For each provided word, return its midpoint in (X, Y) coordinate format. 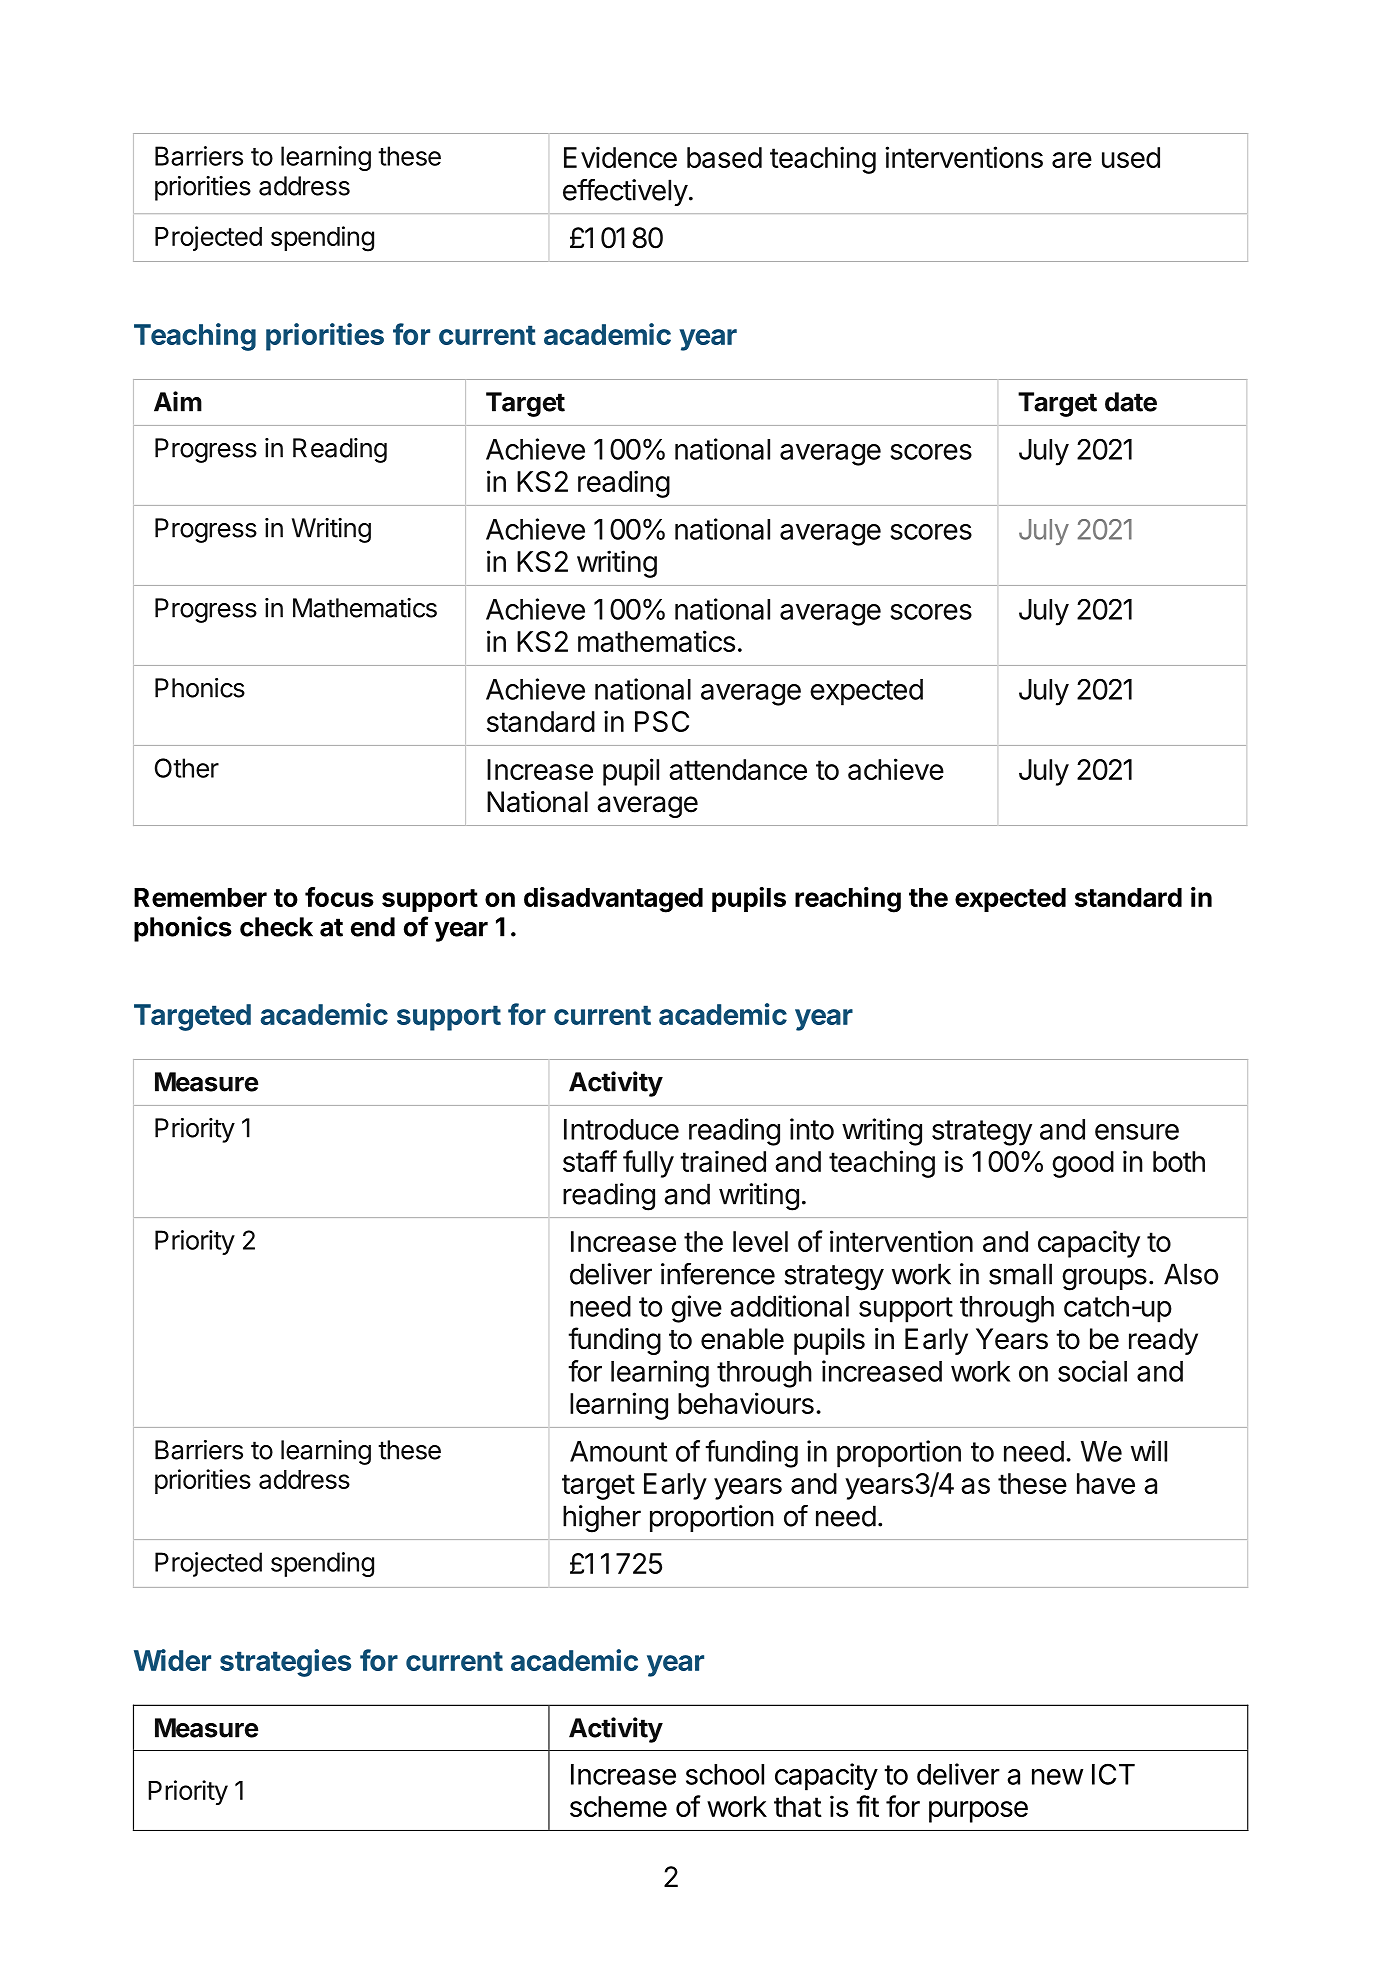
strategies (285, 1663)
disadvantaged (613, 900)
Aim (178, 401)
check (276, 927)
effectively (625, 192)
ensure (1137, 1132)
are (1072, 160)
